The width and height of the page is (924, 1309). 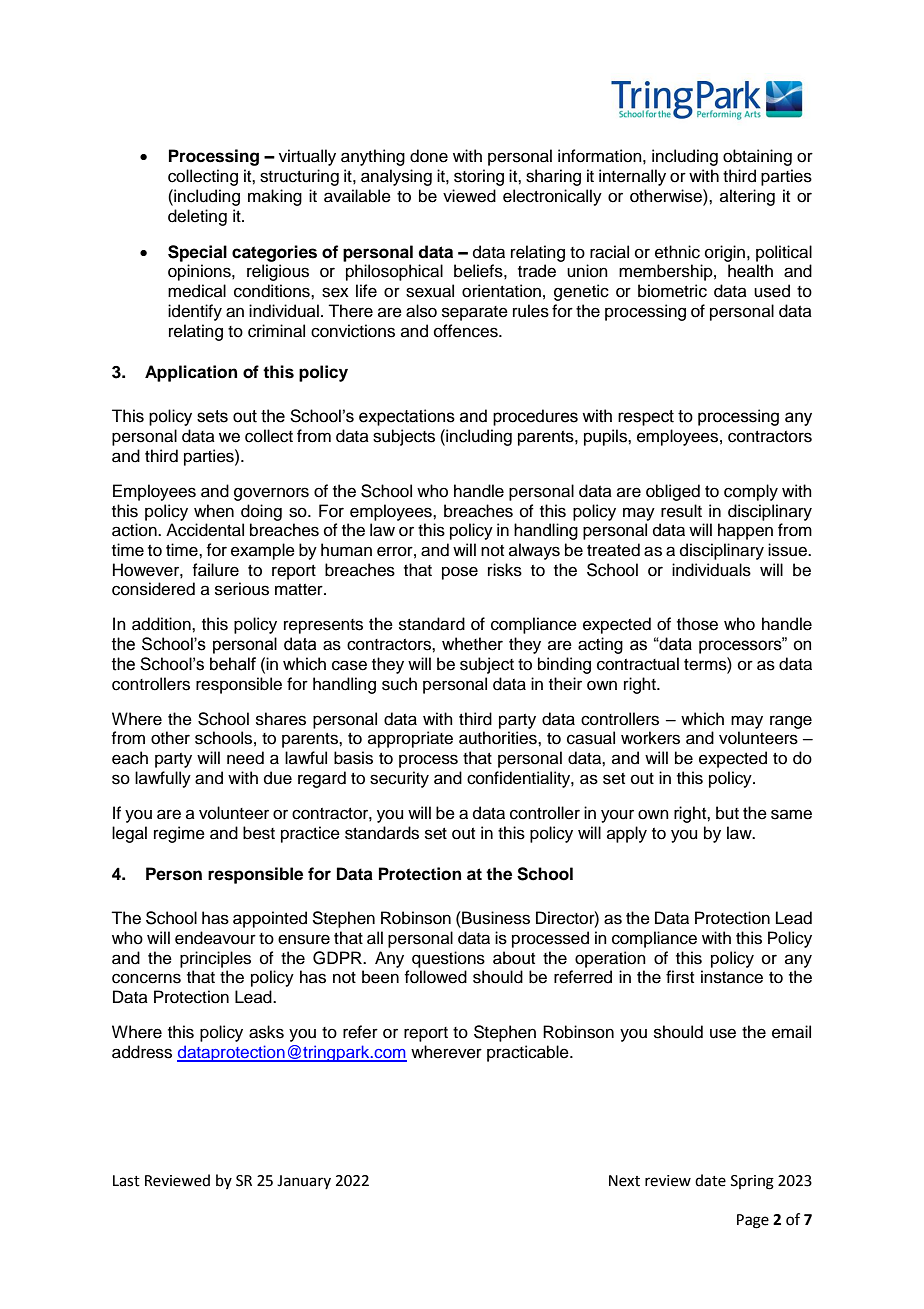 What do you see at coordinates (126, 1181) in the page?
I see `Last` at bounding box center [126, 1181].
